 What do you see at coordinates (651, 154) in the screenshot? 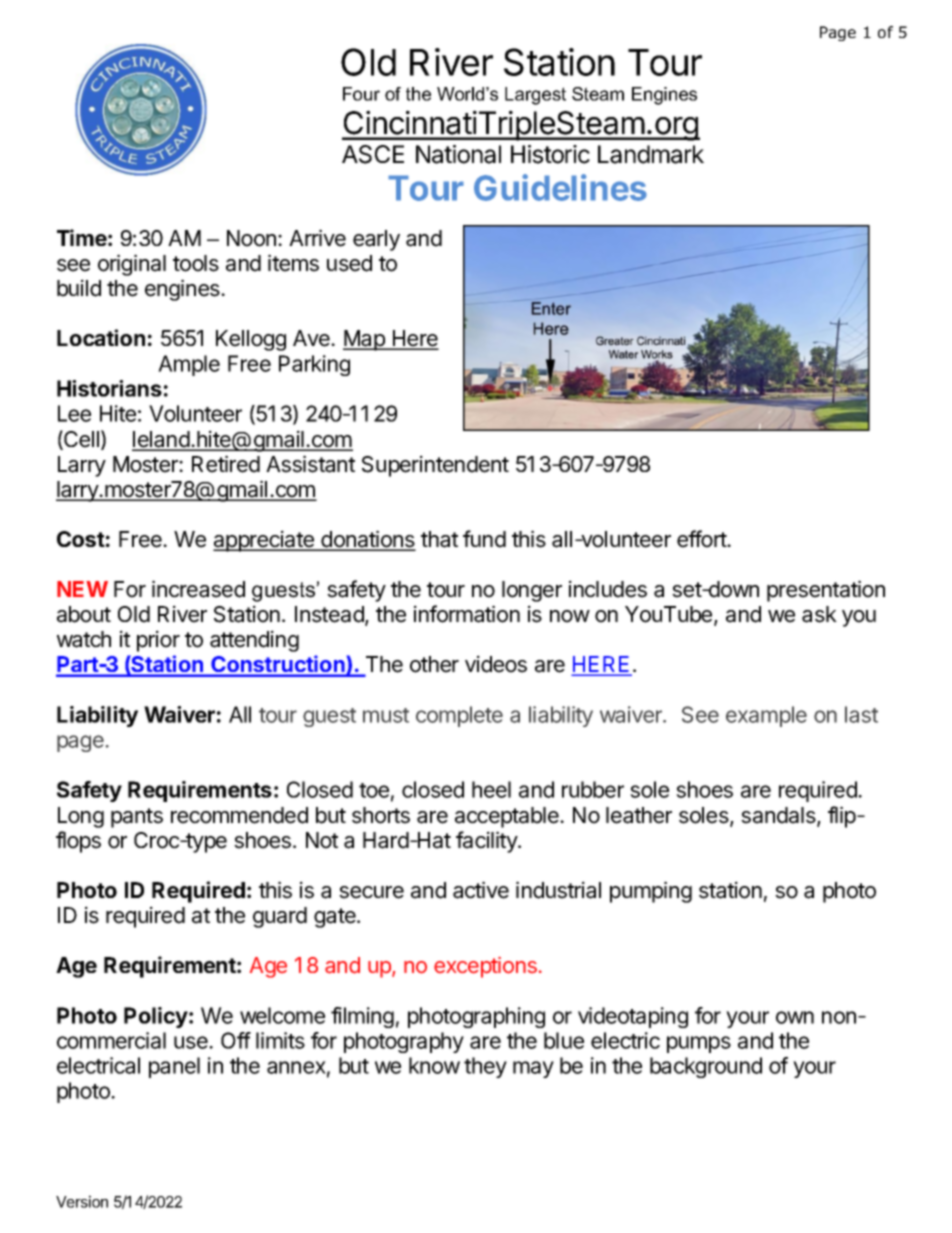
I see `Landmark` at bounding box center [651, 154].
